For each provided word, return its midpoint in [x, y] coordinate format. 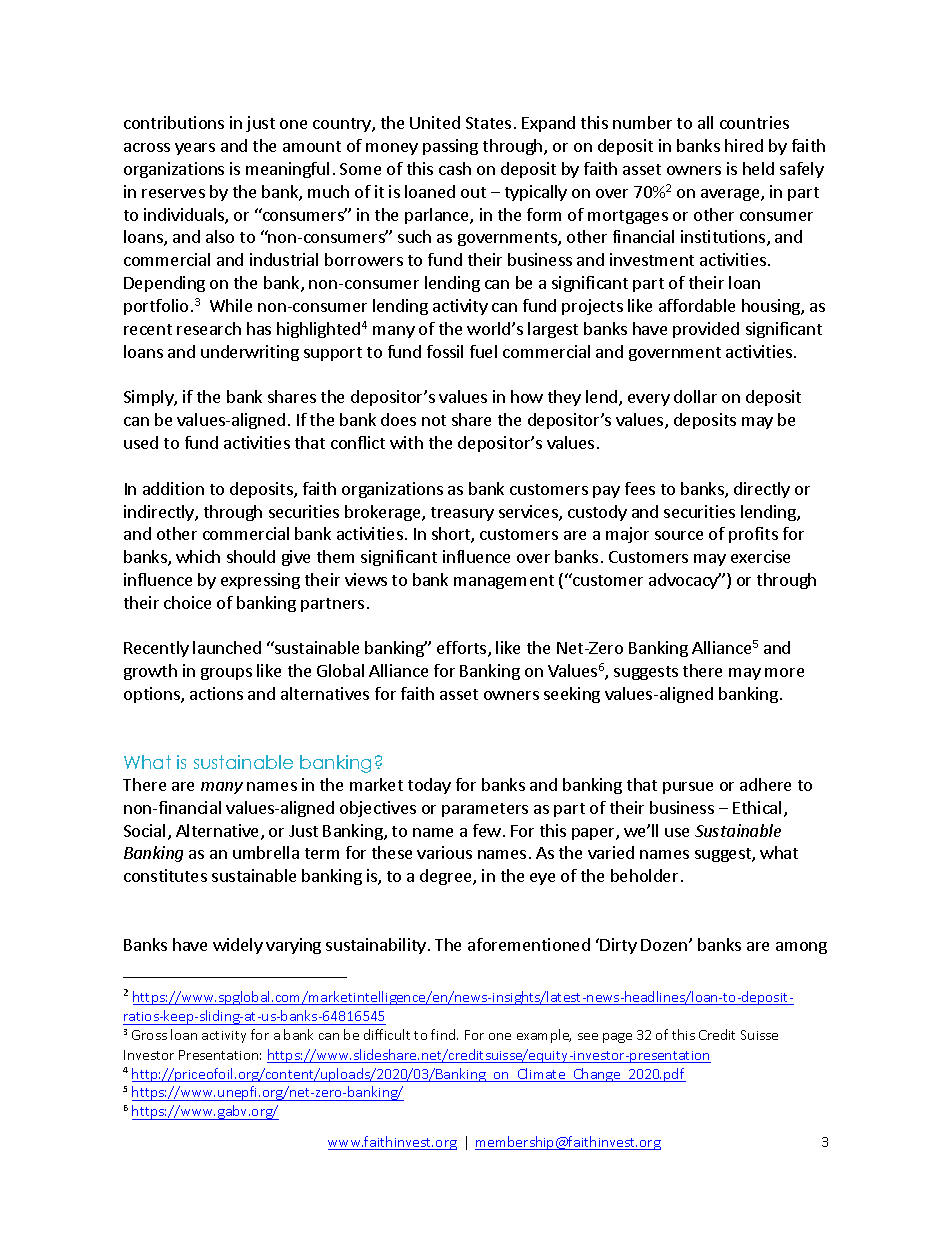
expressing [260, 581]
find [444, 1034]
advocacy [685, 581]
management [504, 582]
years [195, 149]
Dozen [665, 945]
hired [744, 145]
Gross [149, 1035]
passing [450, 147]
